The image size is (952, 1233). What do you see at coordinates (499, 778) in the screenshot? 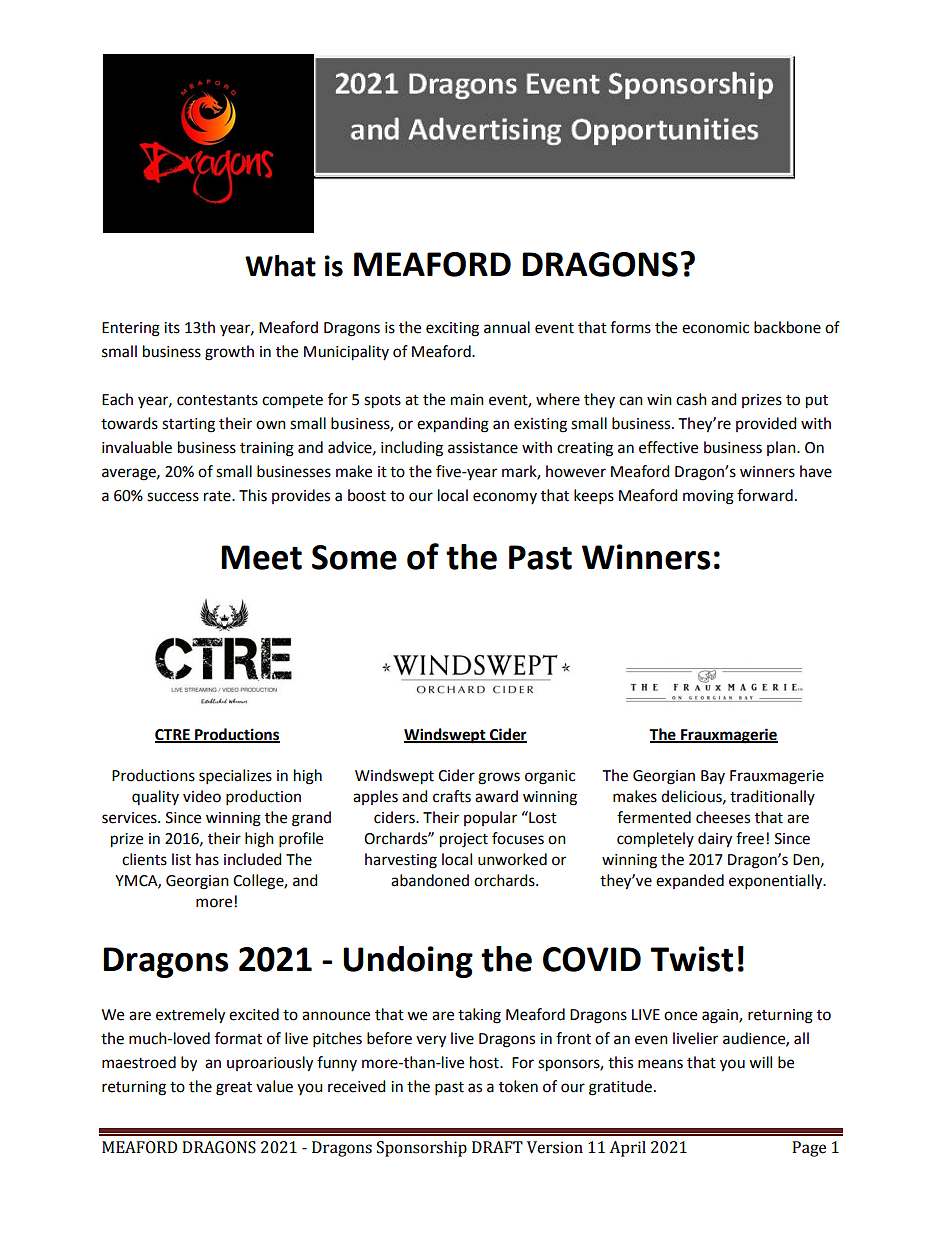
I see `grows` at bounding box center [499, 778].
